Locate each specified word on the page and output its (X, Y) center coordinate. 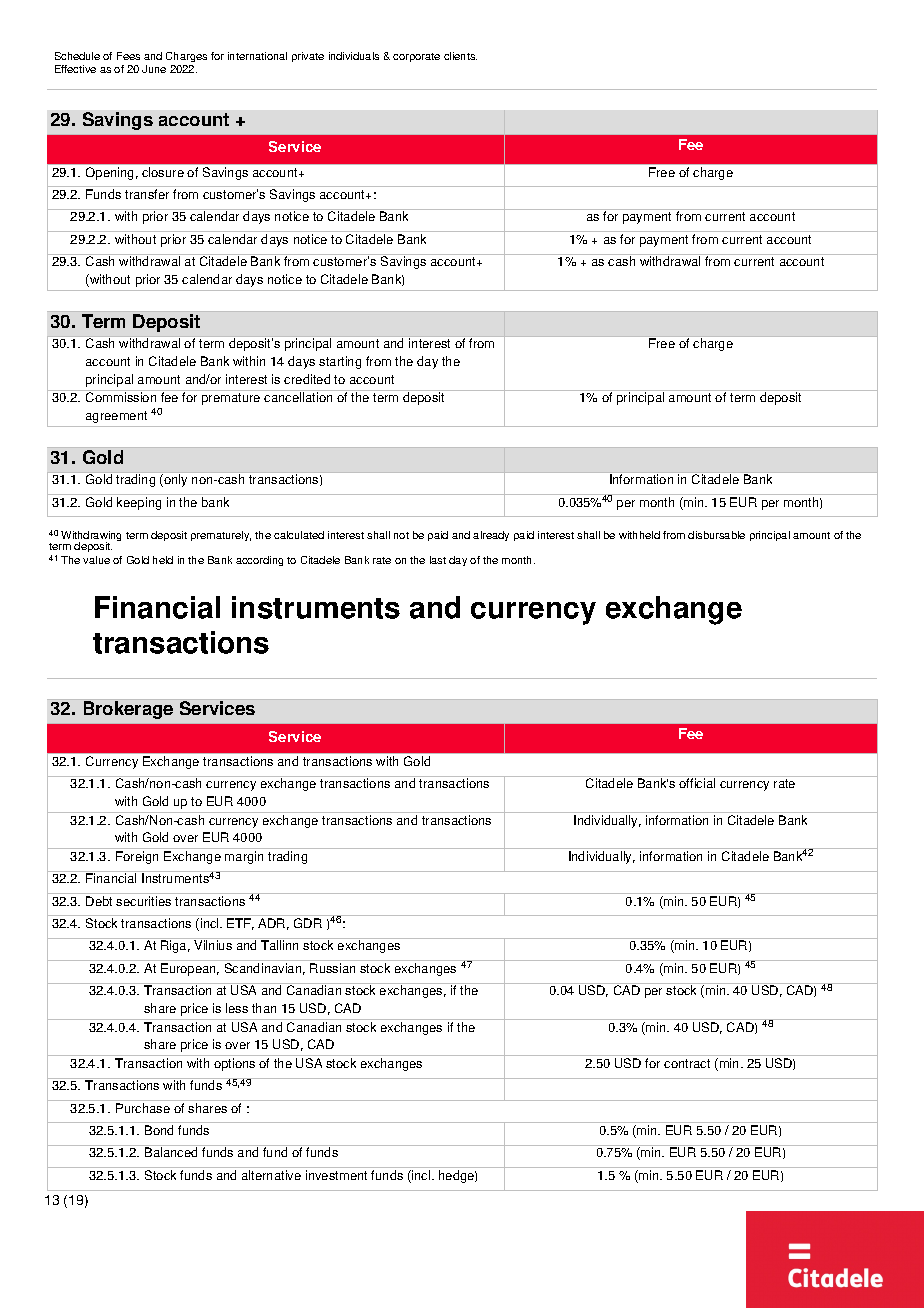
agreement (116, 417)
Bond (159, 1130)
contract (687, 1063)
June (154, 69)
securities (143, 901)
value (96, 560)
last (438, 560)
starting (340, 362)
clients (460, 56)
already (491, 536)
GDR (308, 923)
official (697, 783)
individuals (354, 56)
